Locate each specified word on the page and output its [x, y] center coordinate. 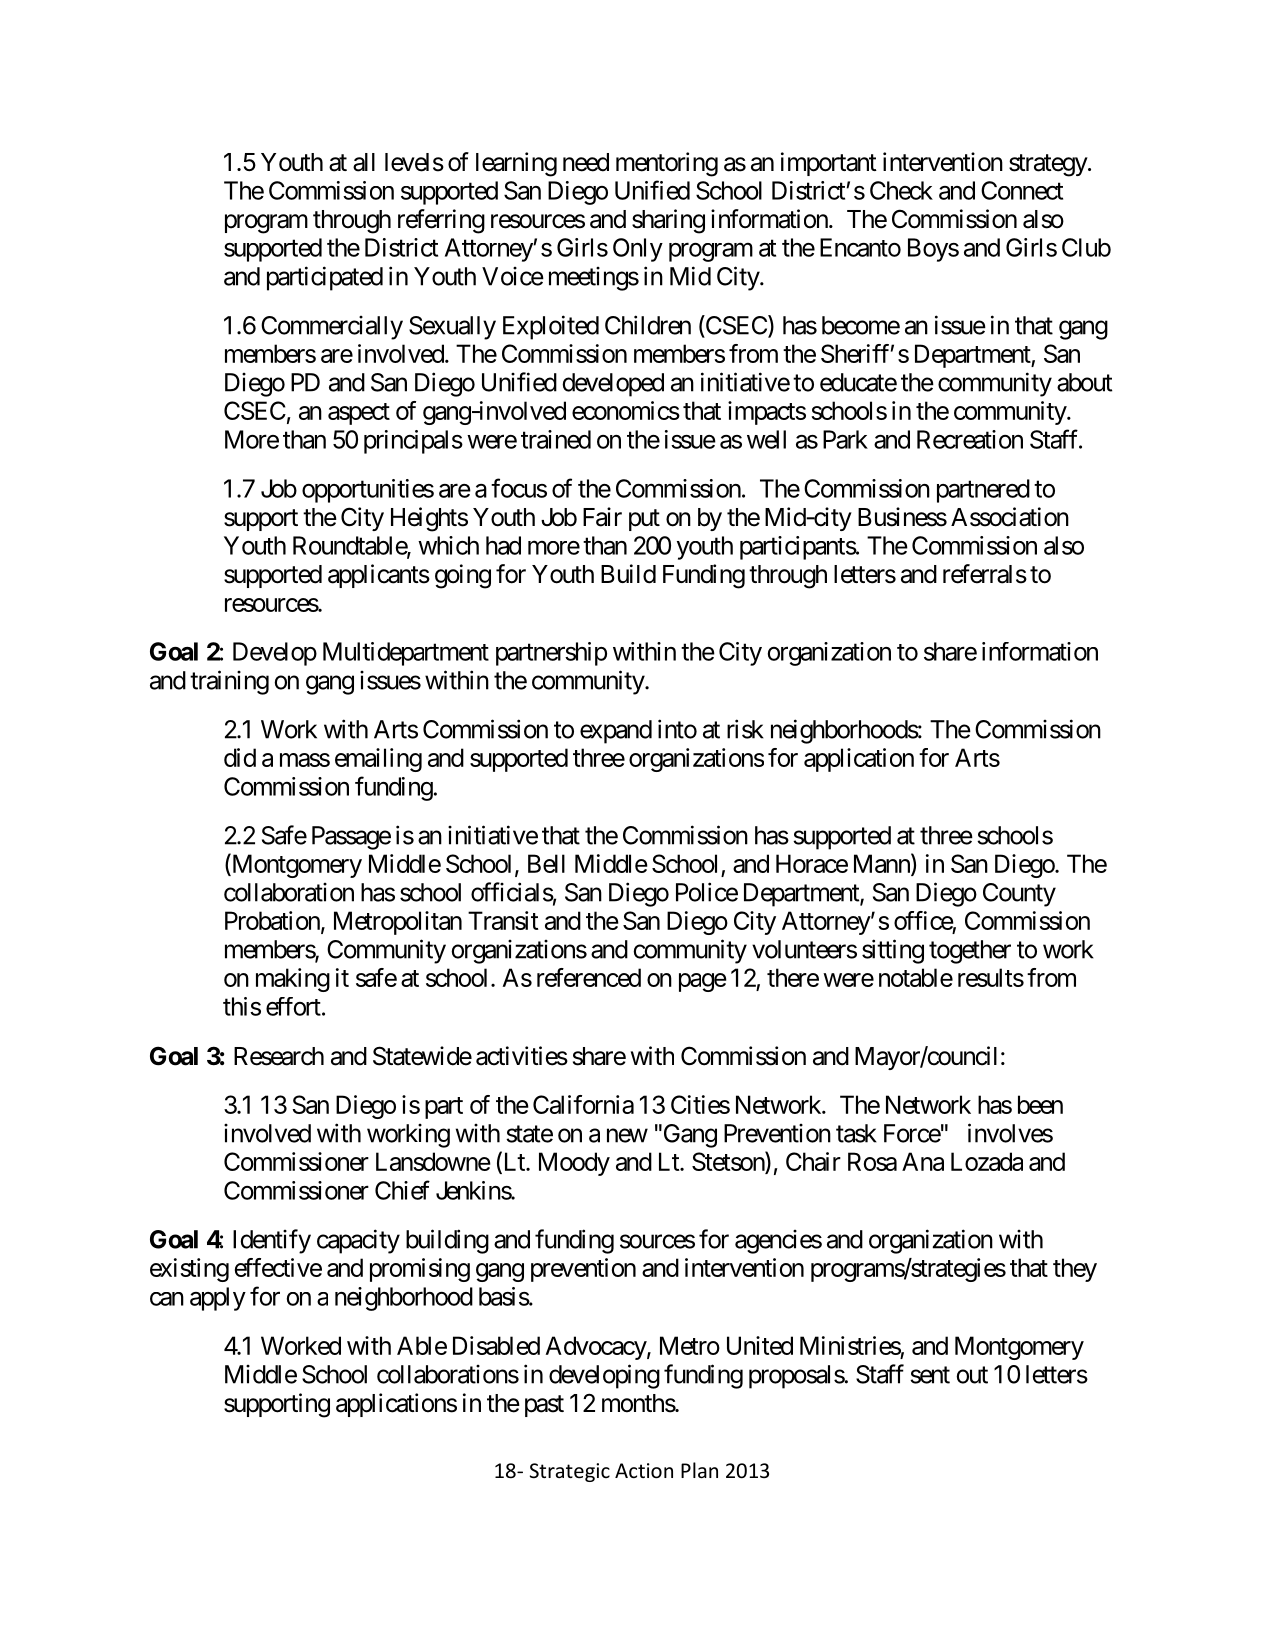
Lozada [987, 1161]
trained [556, 439]
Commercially [332, 328]
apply [218, 1299]
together [970, 952]
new [627, 1135]
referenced [589, 977]
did [240, 757]
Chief [402, 1190]
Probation [273, 921]
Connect [1022, 190]
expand [616, 732]
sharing [668, 221]
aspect [359, 414]
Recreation [970, 439]
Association [1010, 517]
